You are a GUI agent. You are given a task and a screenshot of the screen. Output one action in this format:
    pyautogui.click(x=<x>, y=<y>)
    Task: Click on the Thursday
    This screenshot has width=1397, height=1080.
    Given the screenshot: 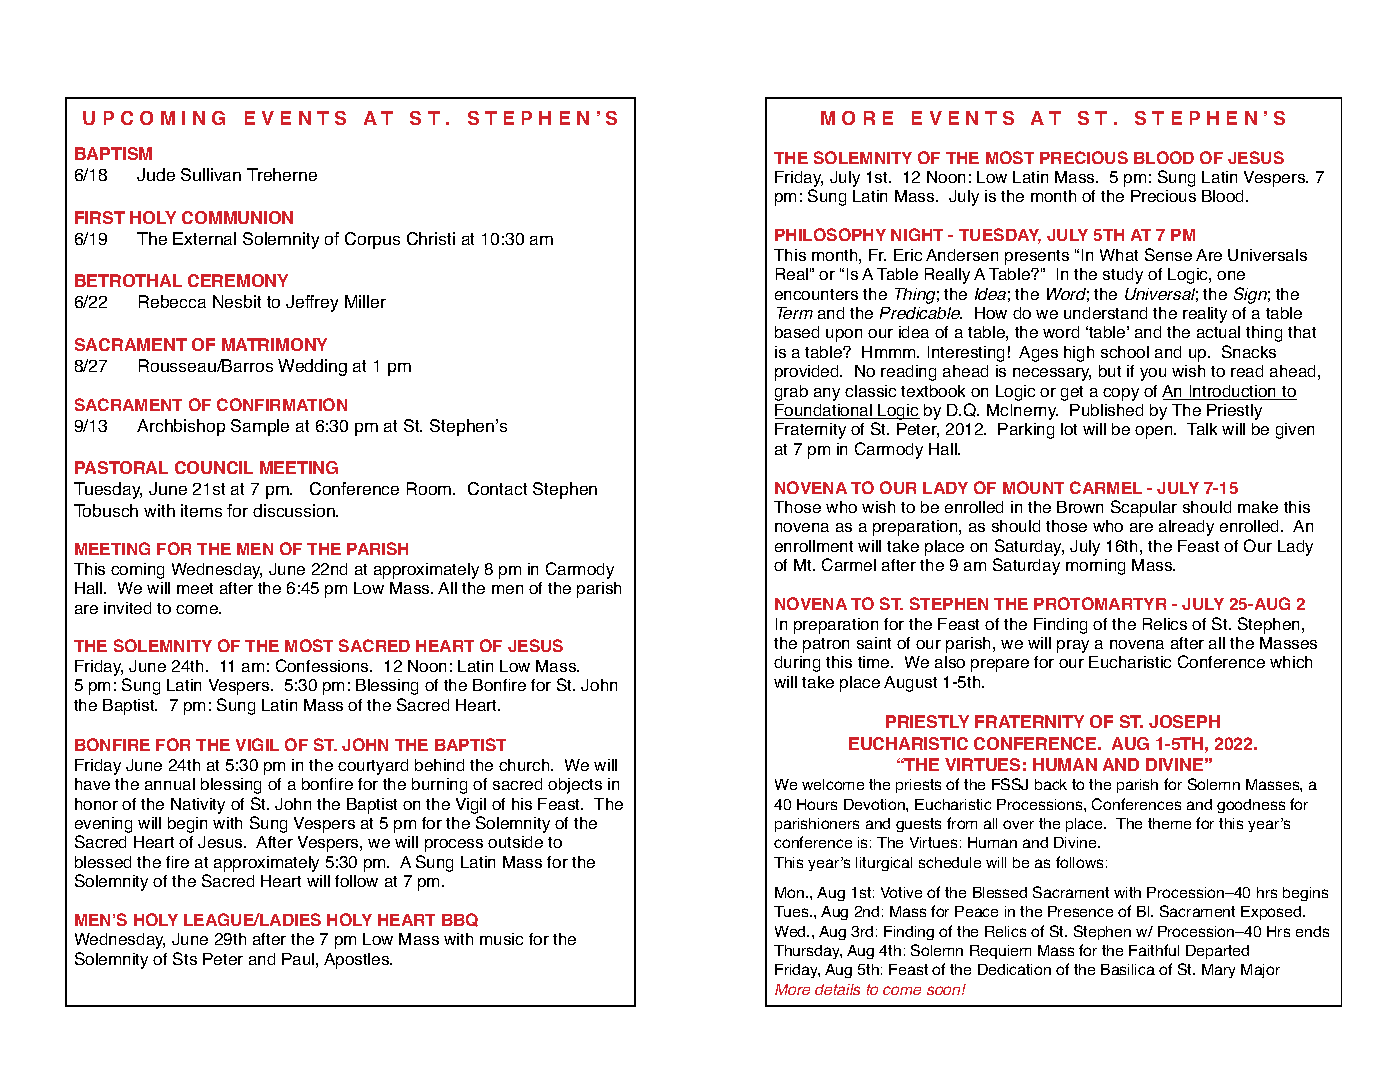 What is the action you would take?
    pyautogui.click(x=808, y=952)
